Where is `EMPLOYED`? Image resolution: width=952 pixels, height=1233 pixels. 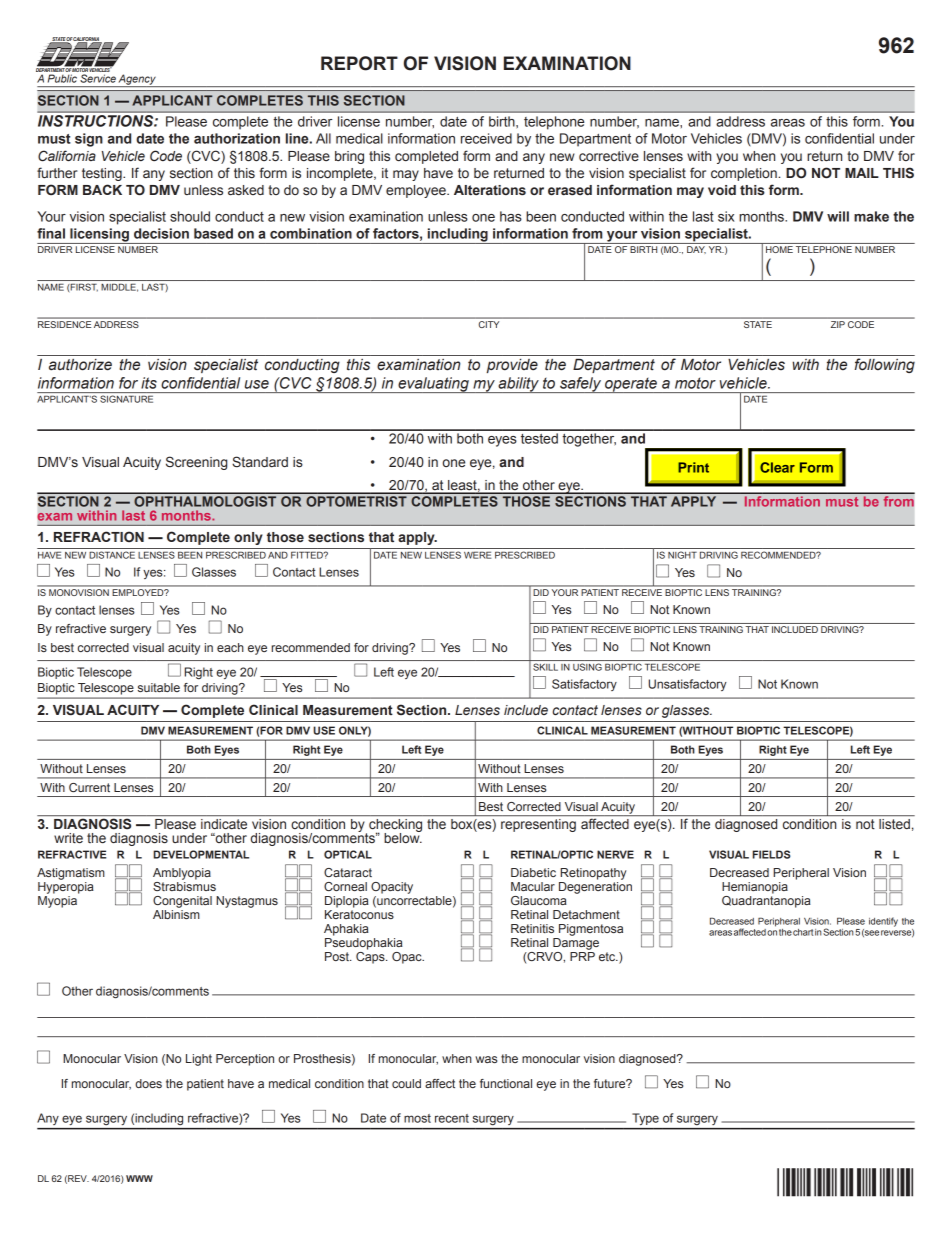
EMPLOYED is located at coordinates (139, 592).
